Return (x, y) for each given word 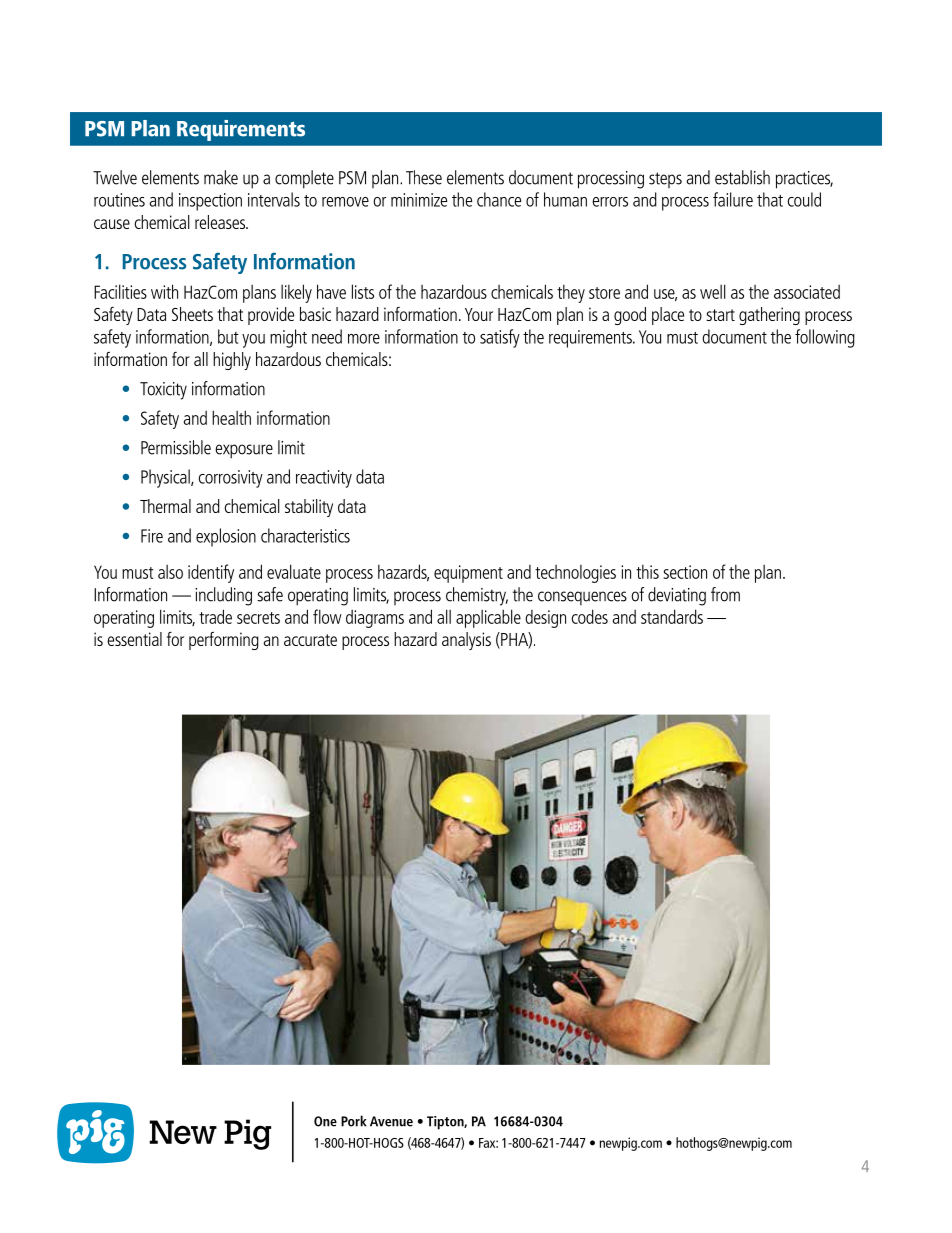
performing (224, 641)
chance (499, 199)
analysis (466, 641)
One (325, 1121)
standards (672, 616)
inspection (210, 202)
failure (733, 199)
